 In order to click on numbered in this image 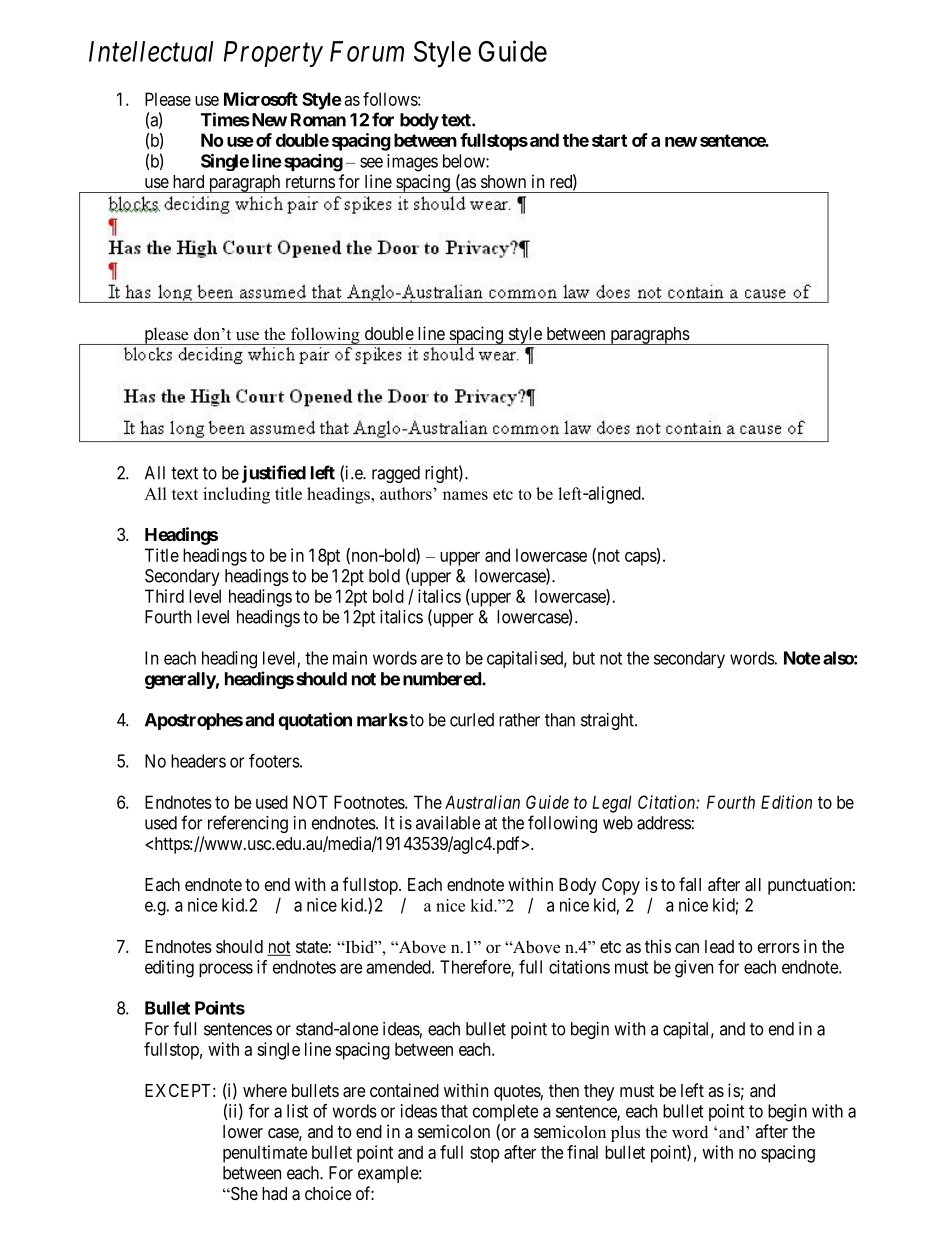, I will do `click(443, 679)`.
